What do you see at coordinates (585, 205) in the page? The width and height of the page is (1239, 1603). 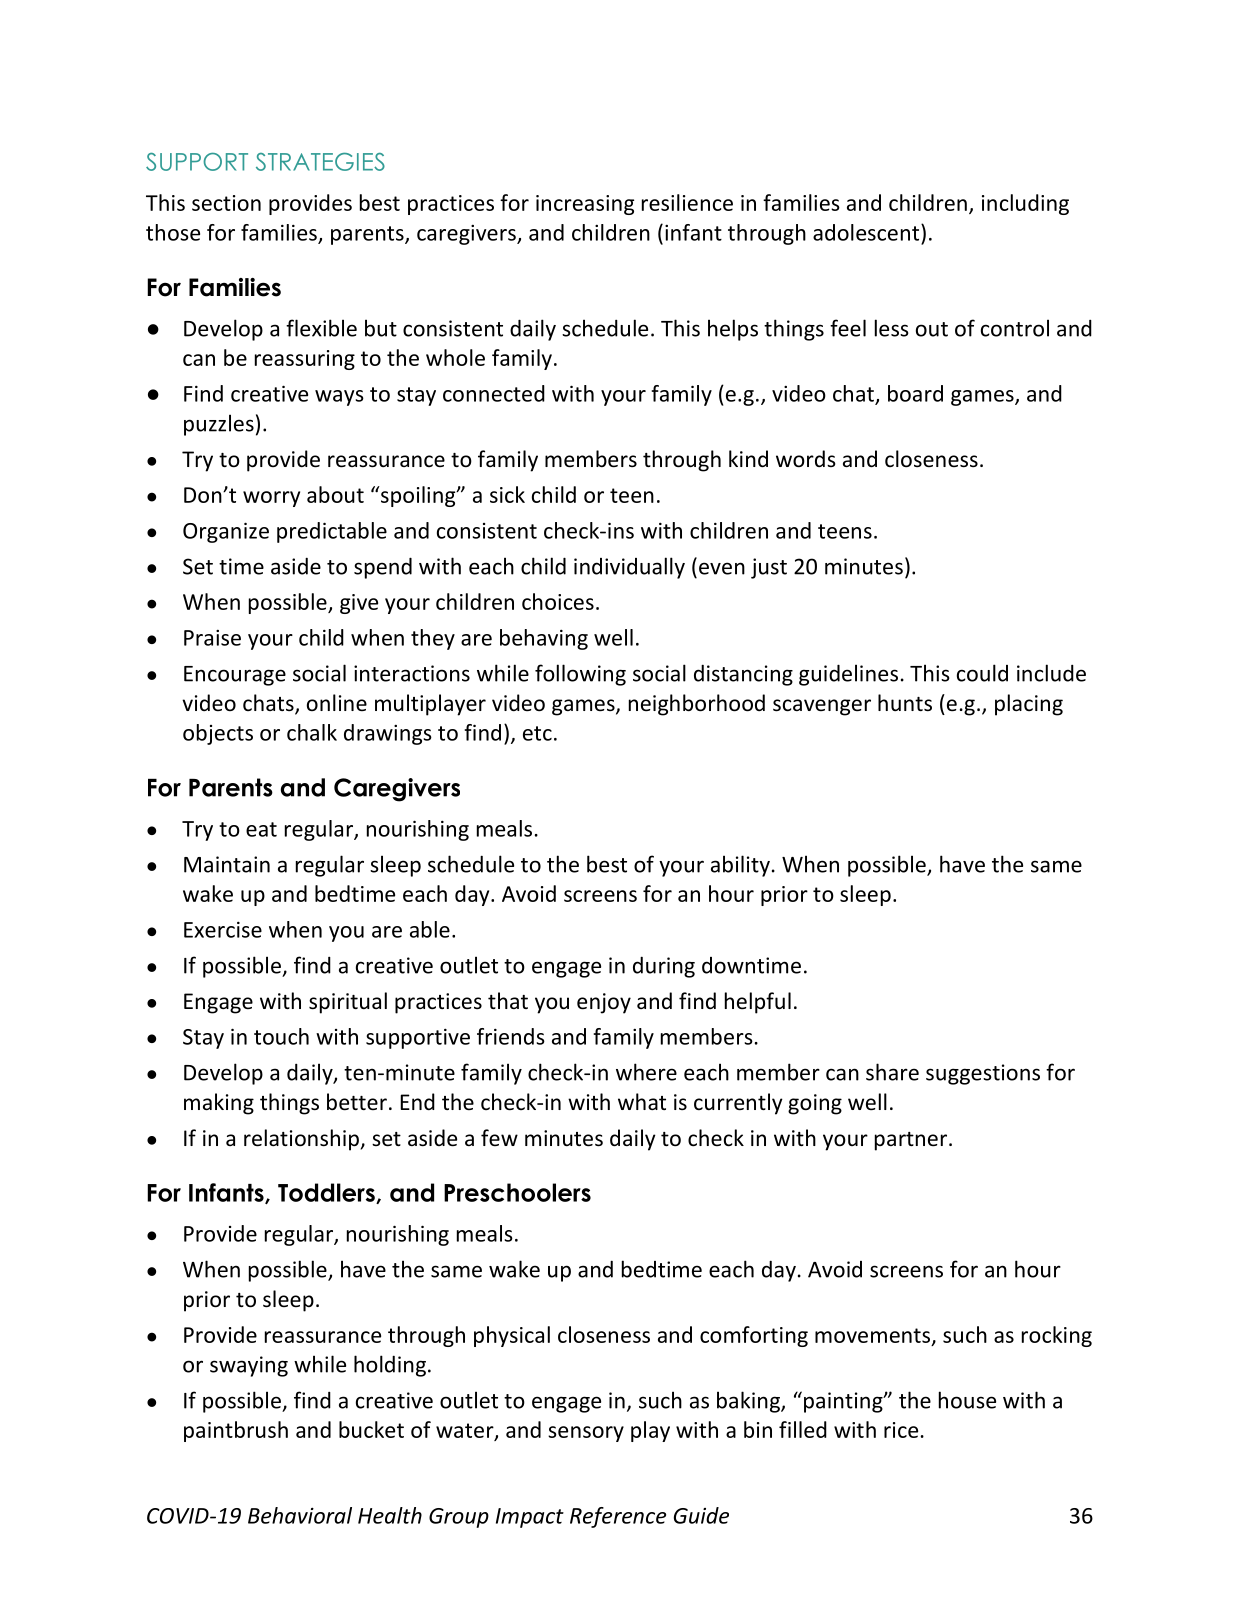 I see `increasing` at bounding box center [585, 205].
